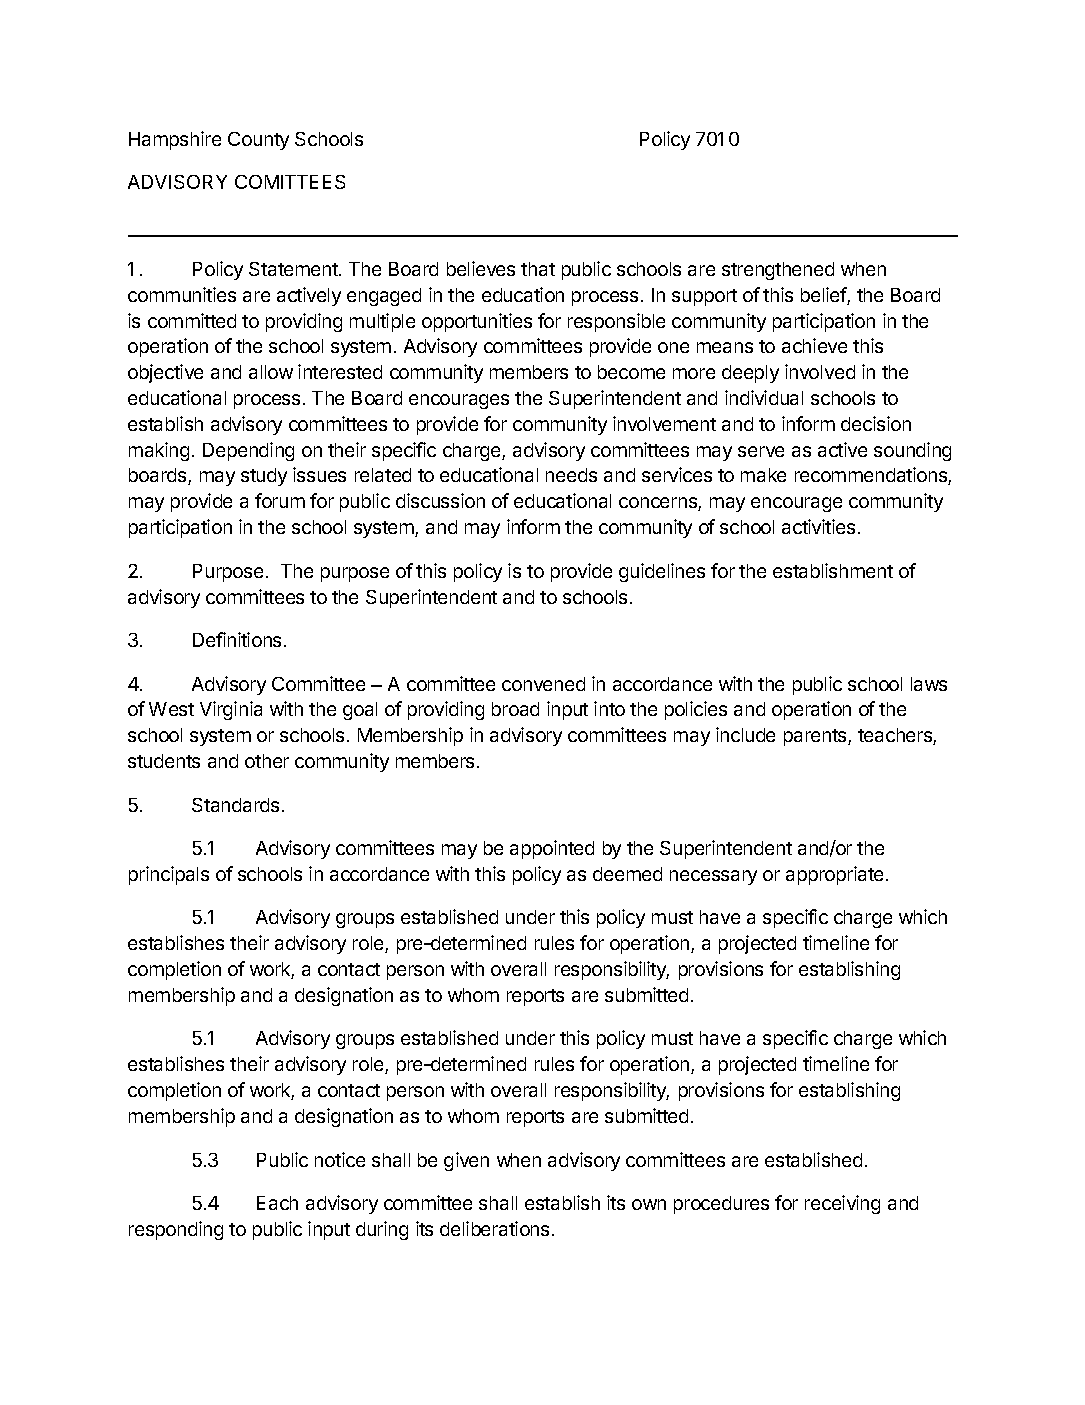  What do you see at coordinates (876, 423) in the screenshot?
I see `decision` at bounding box center [876, 423].
